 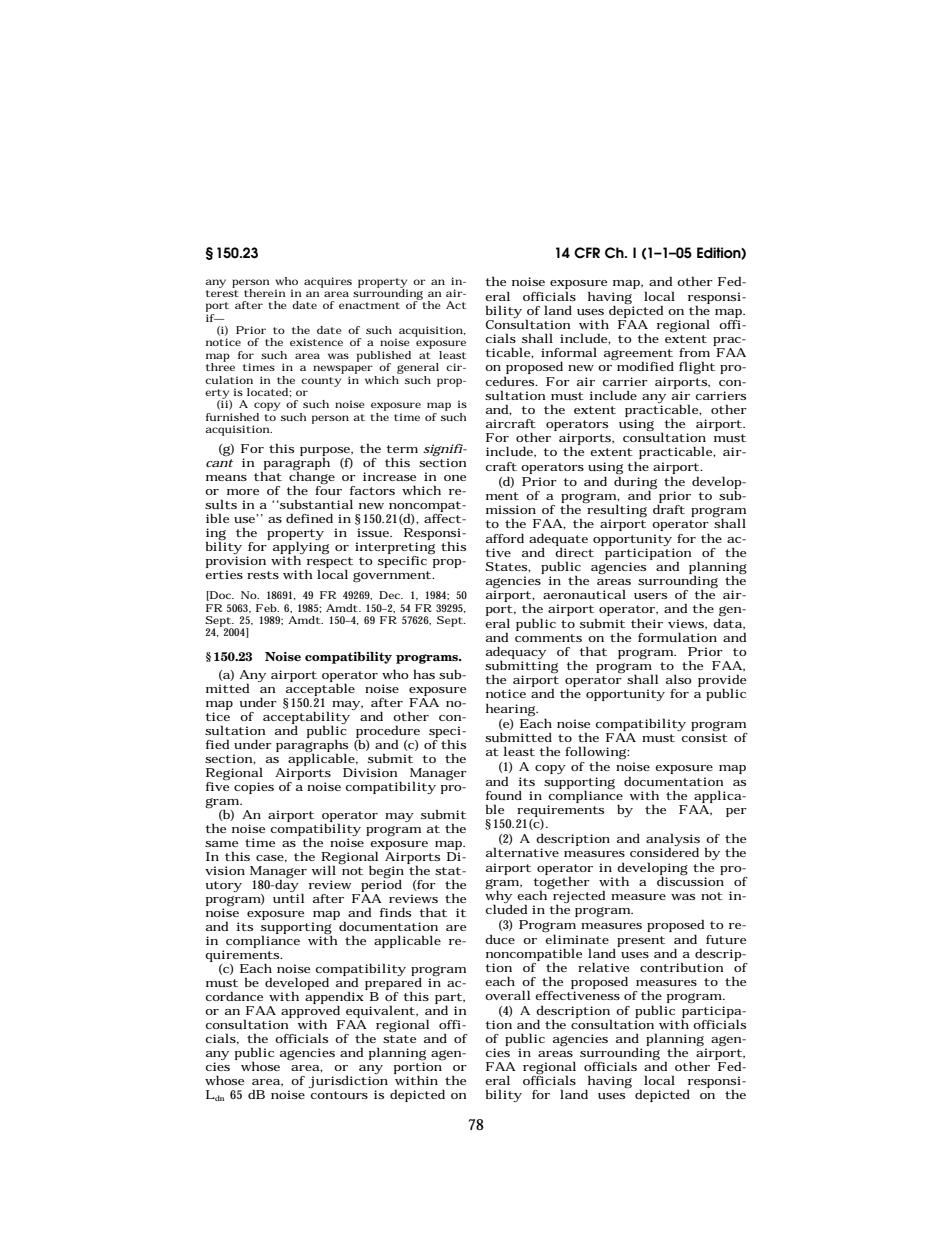 What do you see at coordinates (587, 253) in the page?
I see `CFR` at bounding box center [587, 253].
